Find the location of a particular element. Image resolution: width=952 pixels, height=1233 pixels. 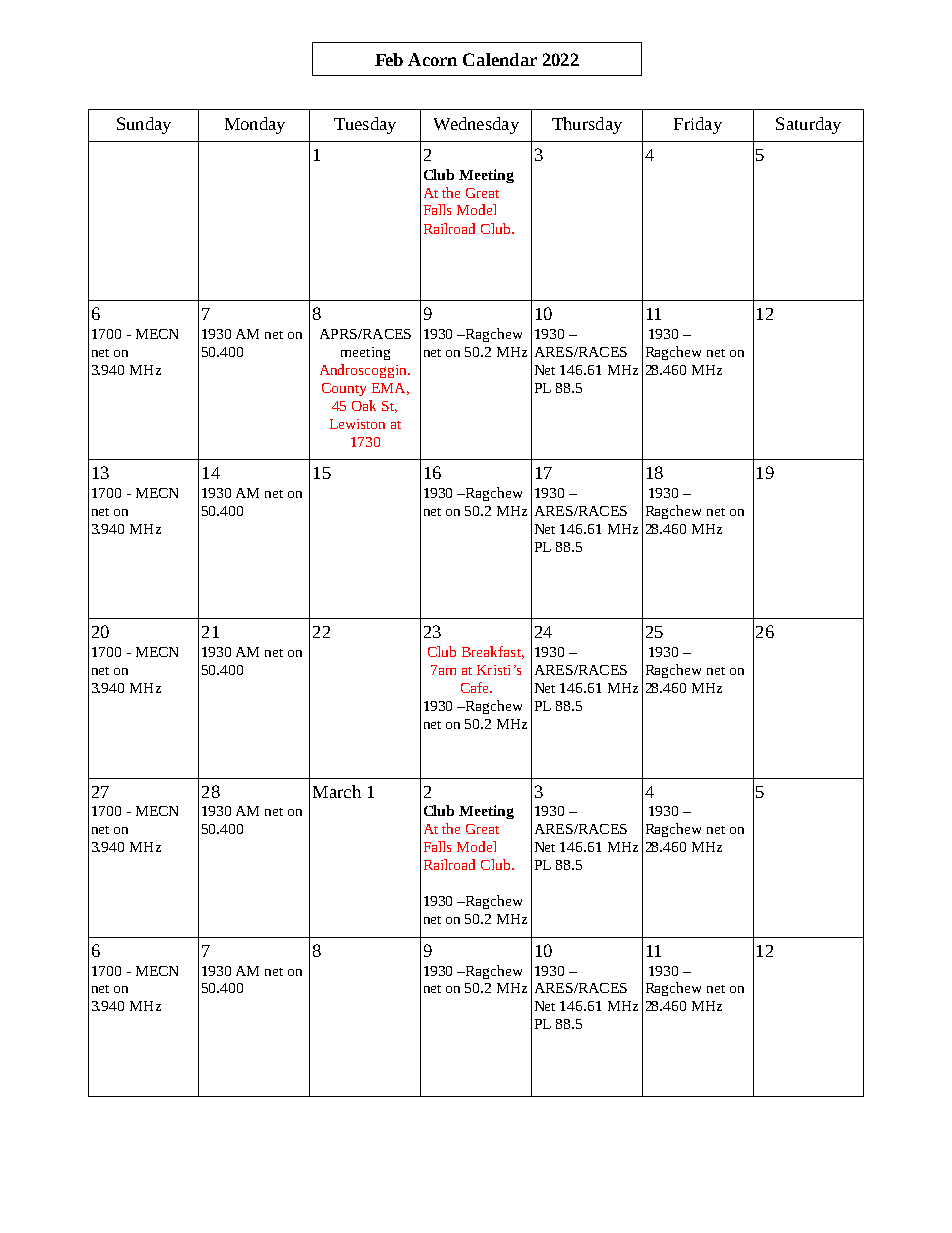

County is located at coordinates (344, 389).
